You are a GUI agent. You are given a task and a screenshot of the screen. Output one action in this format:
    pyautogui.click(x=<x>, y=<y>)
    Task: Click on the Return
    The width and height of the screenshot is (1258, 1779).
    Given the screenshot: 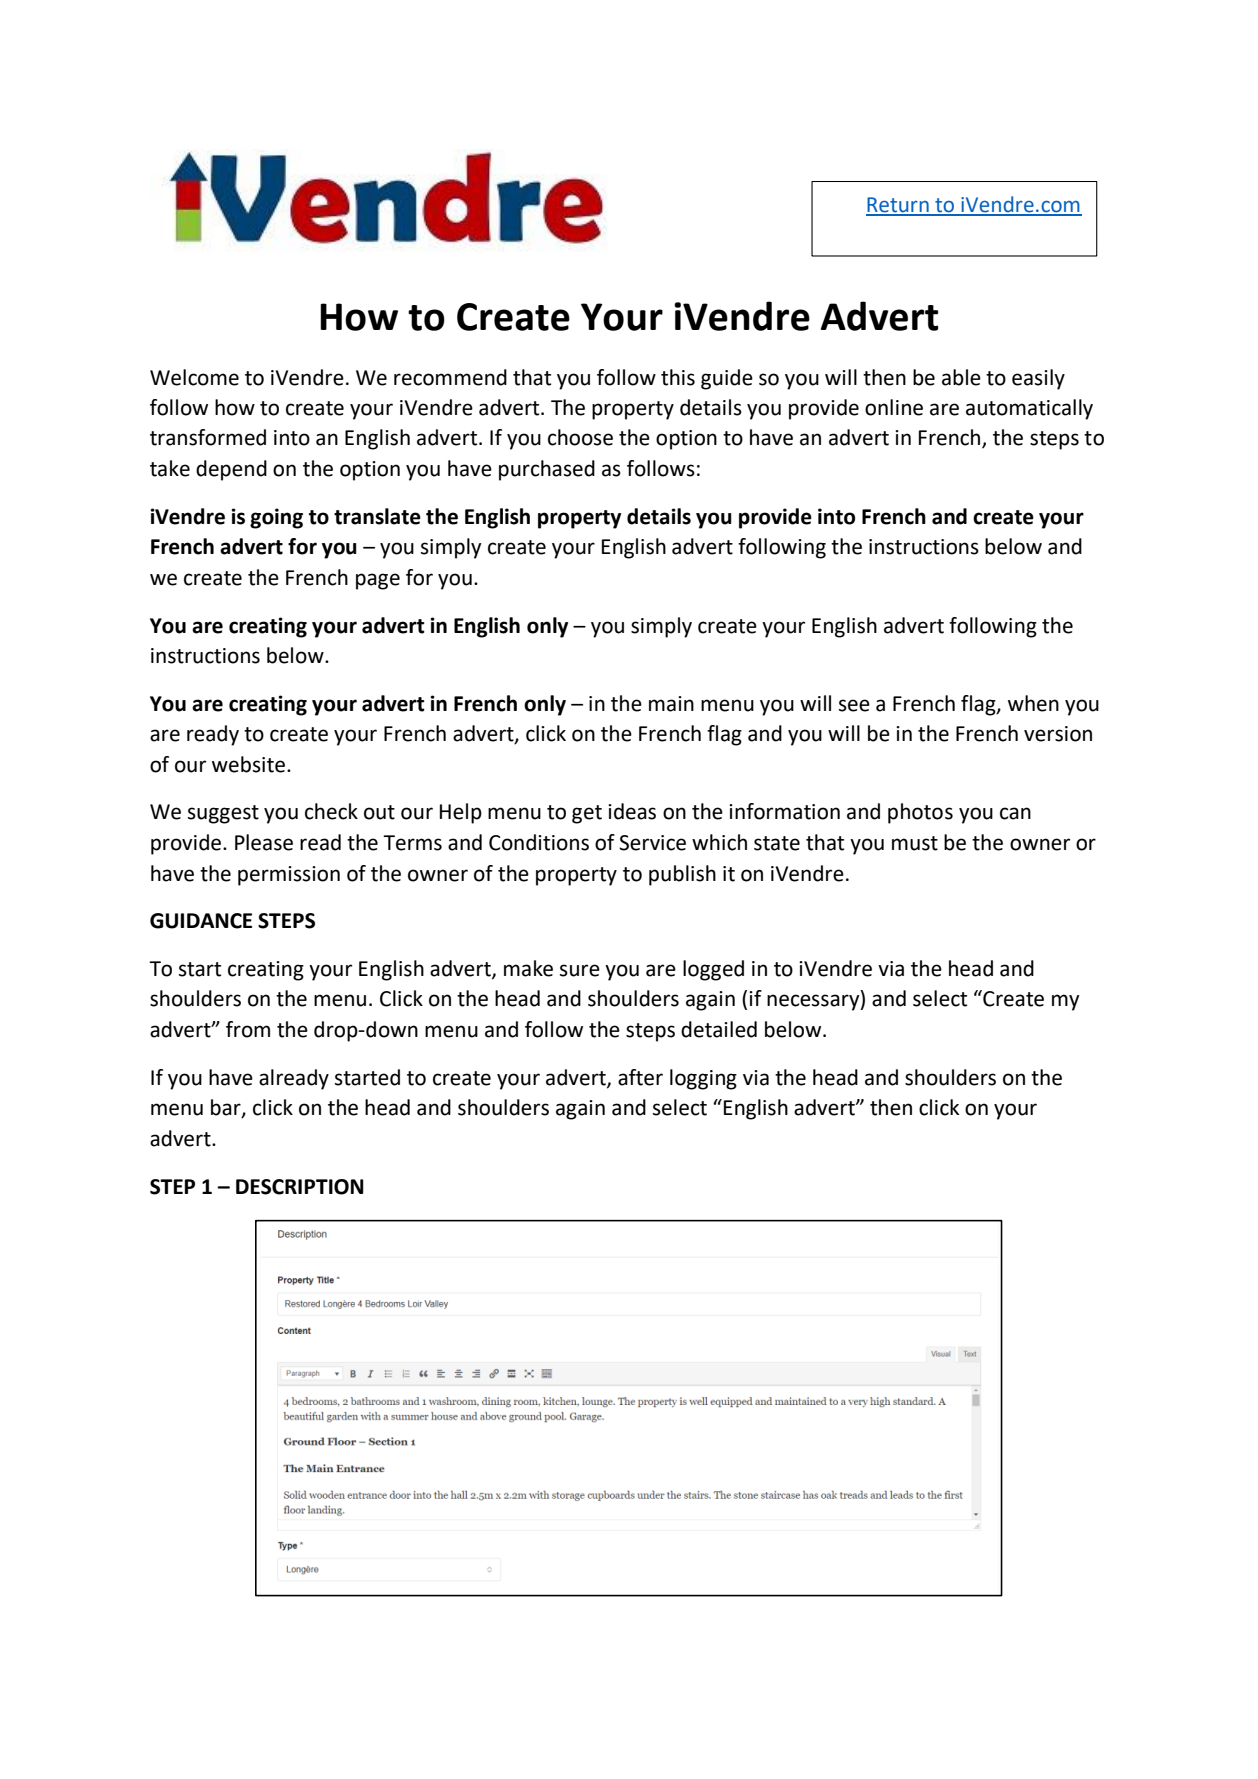 What is the action you would take?
    pyautogui.click(x=898, y=206)
